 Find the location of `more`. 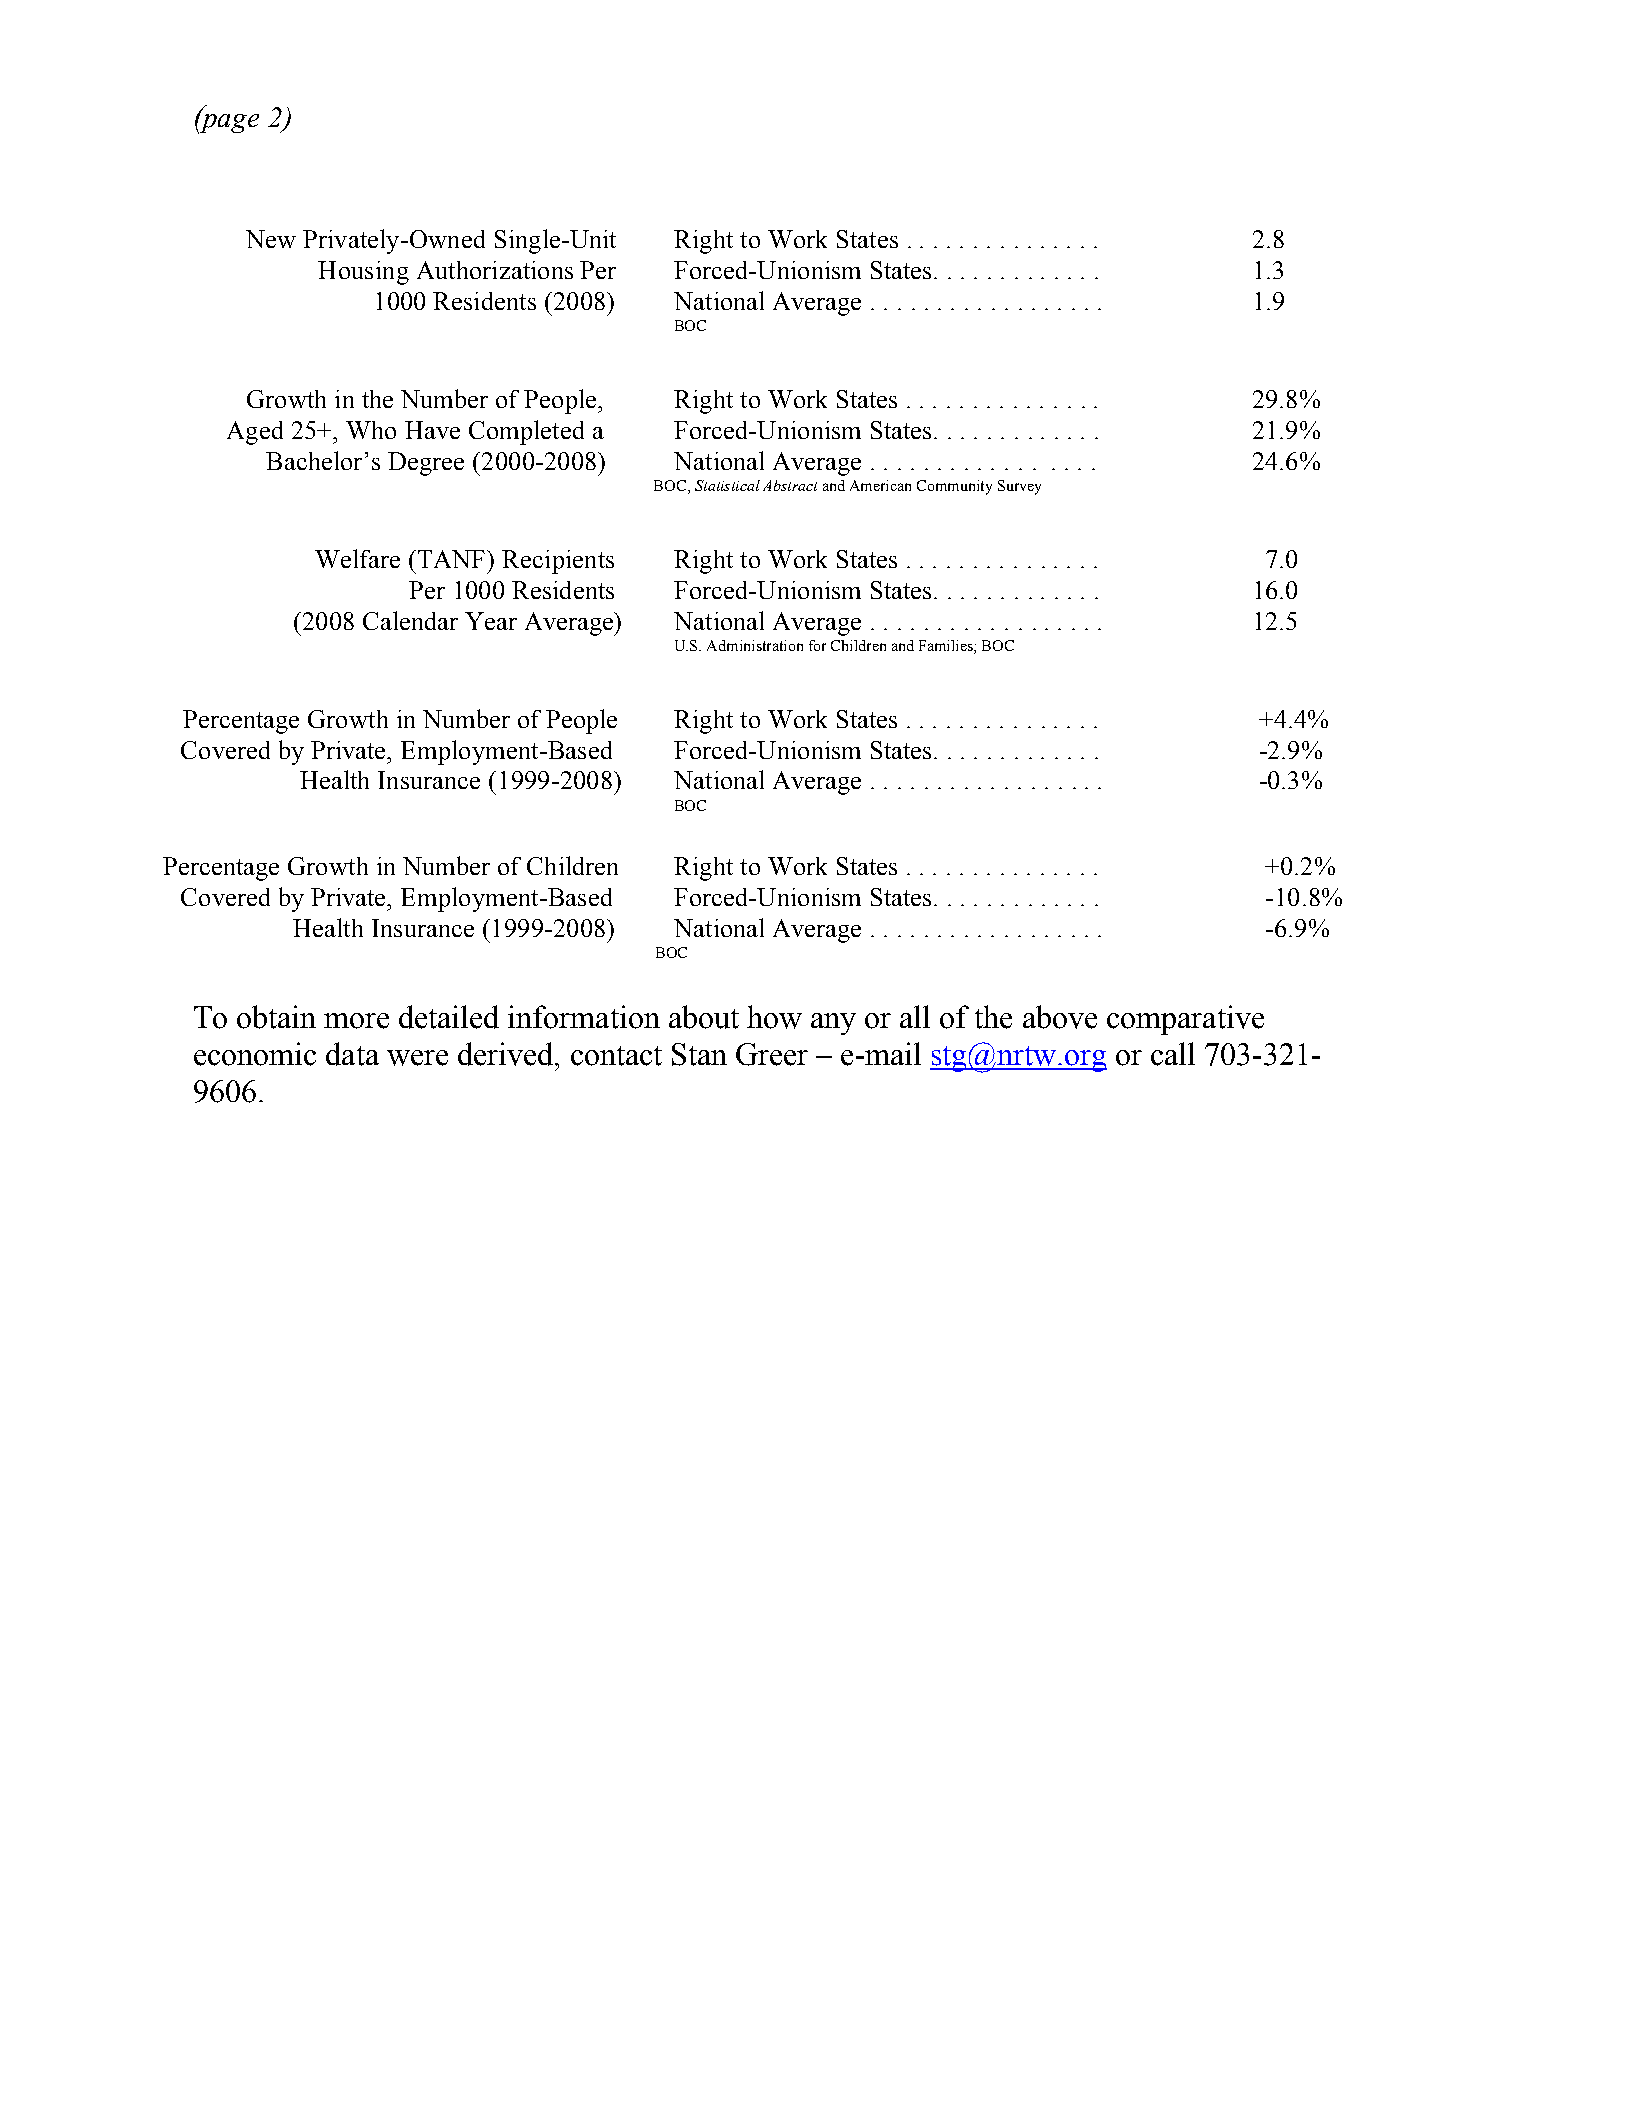

more is located at coordinates (356, 1021).
